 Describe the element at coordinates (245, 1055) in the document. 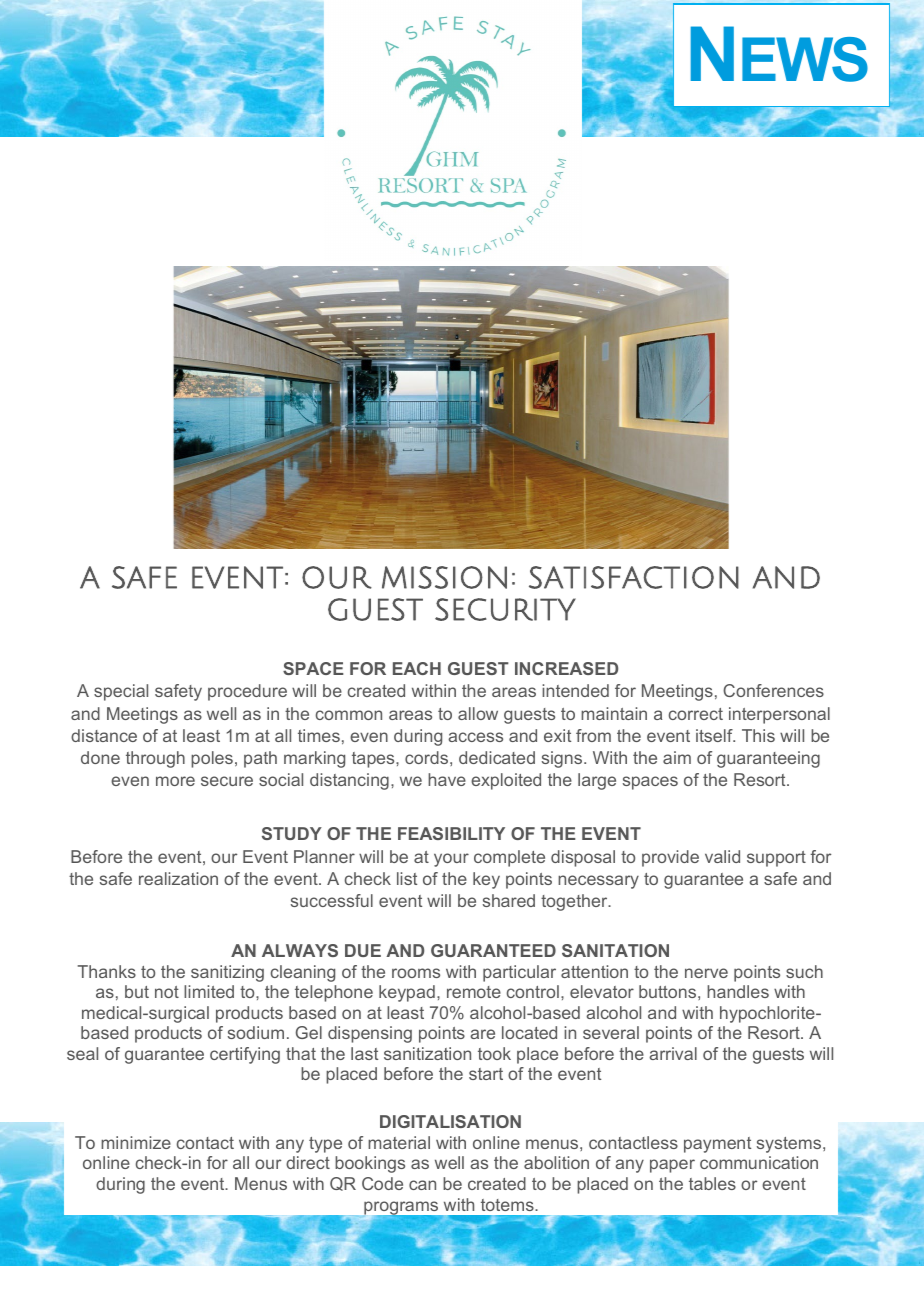

I see `certifying` at that location.
